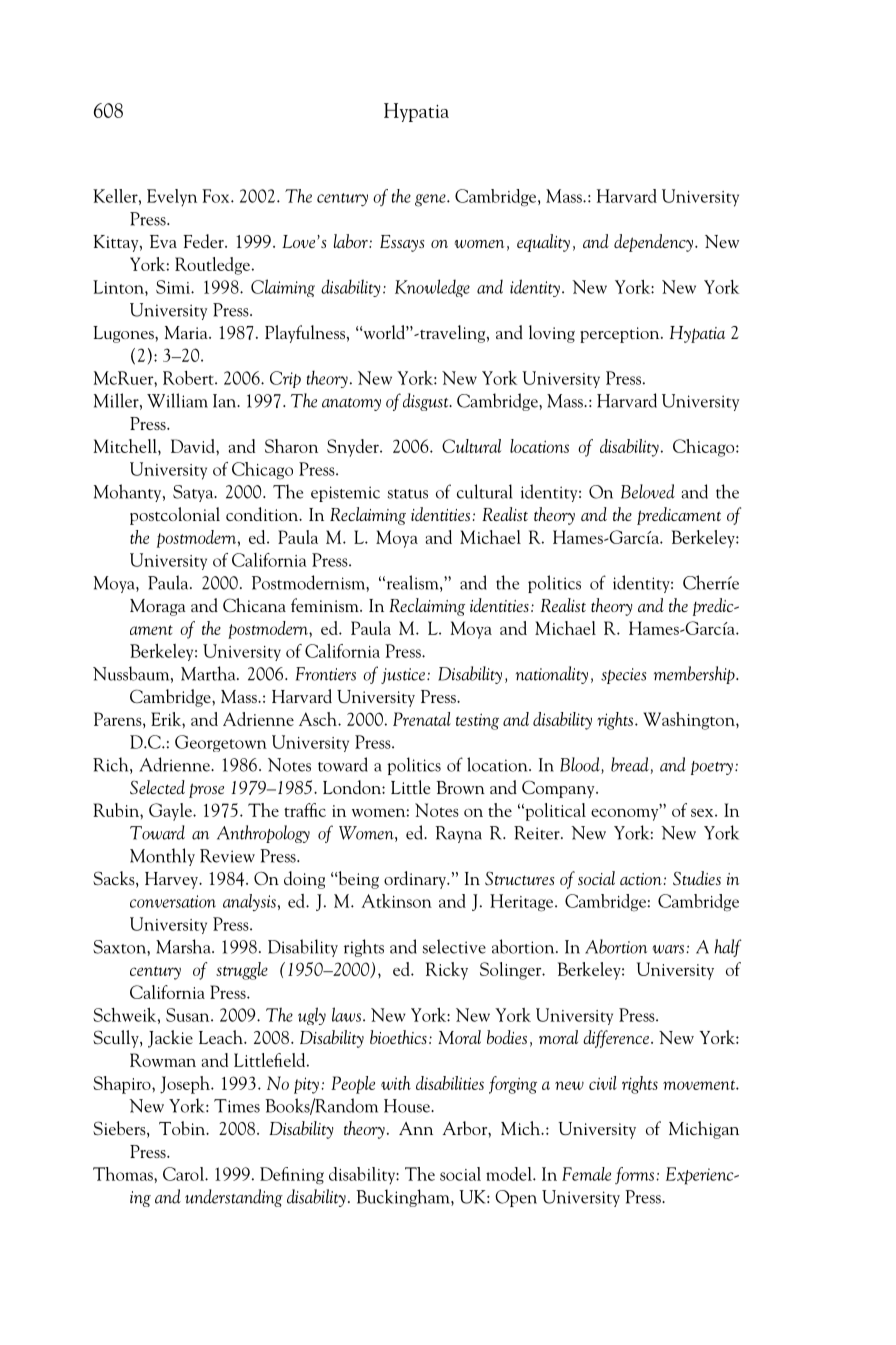 The height and width of the page is (1345, 896). What do you see at coordinates (184, 946) in the page?
I see `Marsha` at bounding box center [184, 946].
